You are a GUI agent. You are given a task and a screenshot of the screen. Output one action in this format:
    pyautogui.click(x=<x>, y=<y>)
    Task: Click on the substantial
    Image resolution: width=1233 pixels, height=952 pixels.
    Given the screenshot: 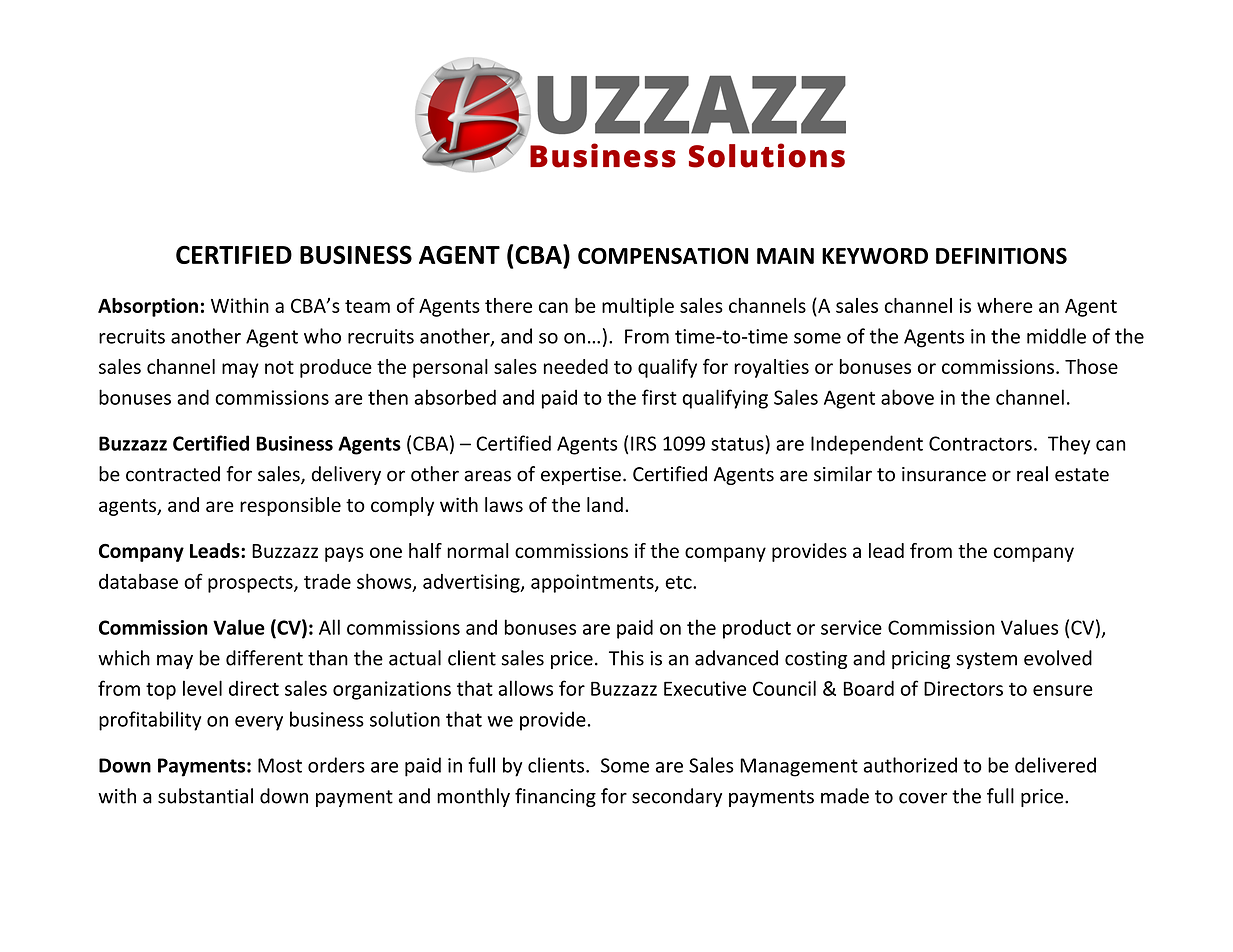 What is the action you would take?
    pyautogui.click(x=205, y=796)
